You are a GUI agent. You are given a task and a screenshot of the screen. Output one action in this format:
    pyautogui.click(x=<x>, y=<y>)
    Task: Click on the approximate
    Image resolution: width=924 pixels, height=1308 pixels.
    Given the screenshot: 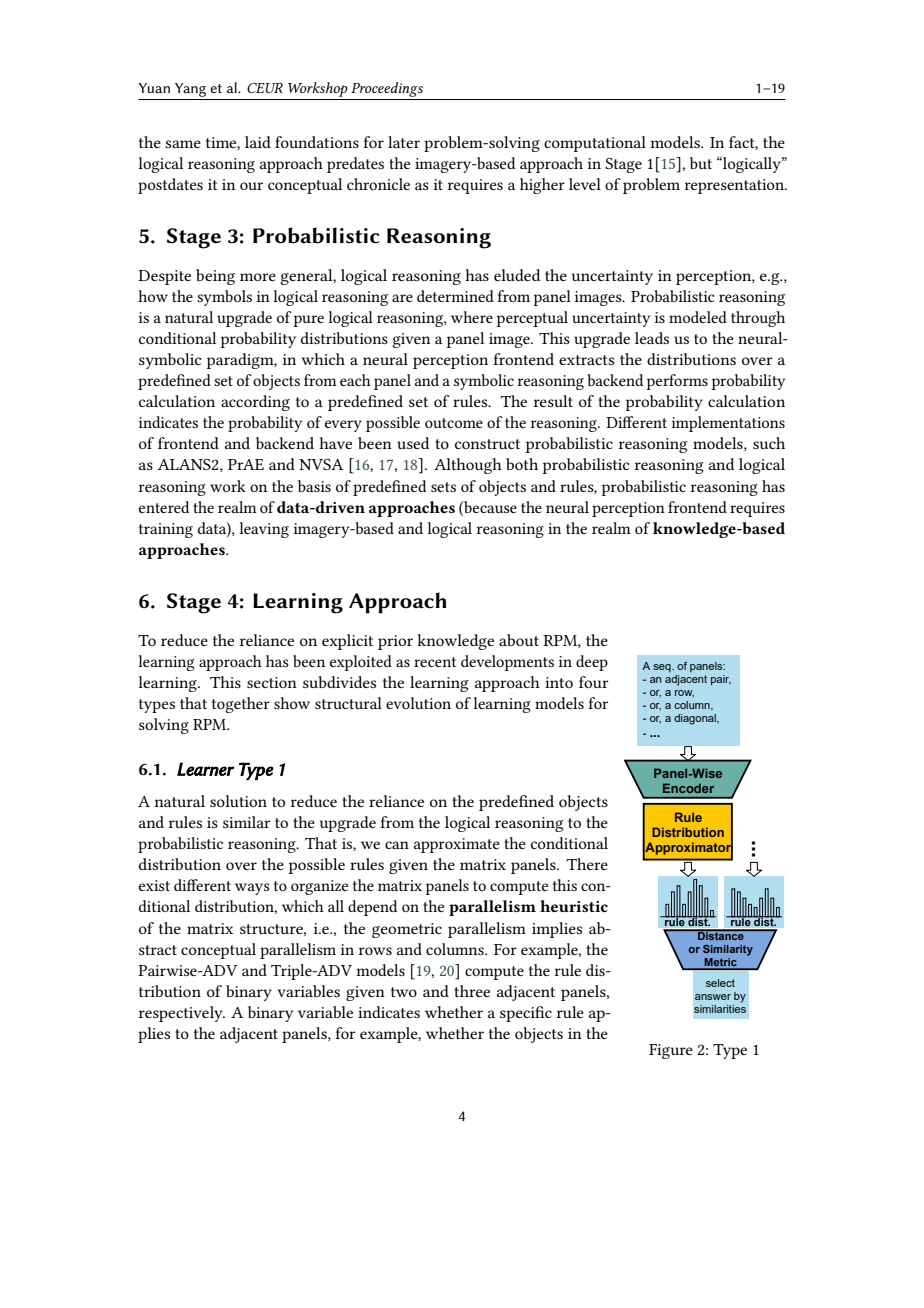 What is the action you would take?
    pyautogui.click(x=457, y=845)
